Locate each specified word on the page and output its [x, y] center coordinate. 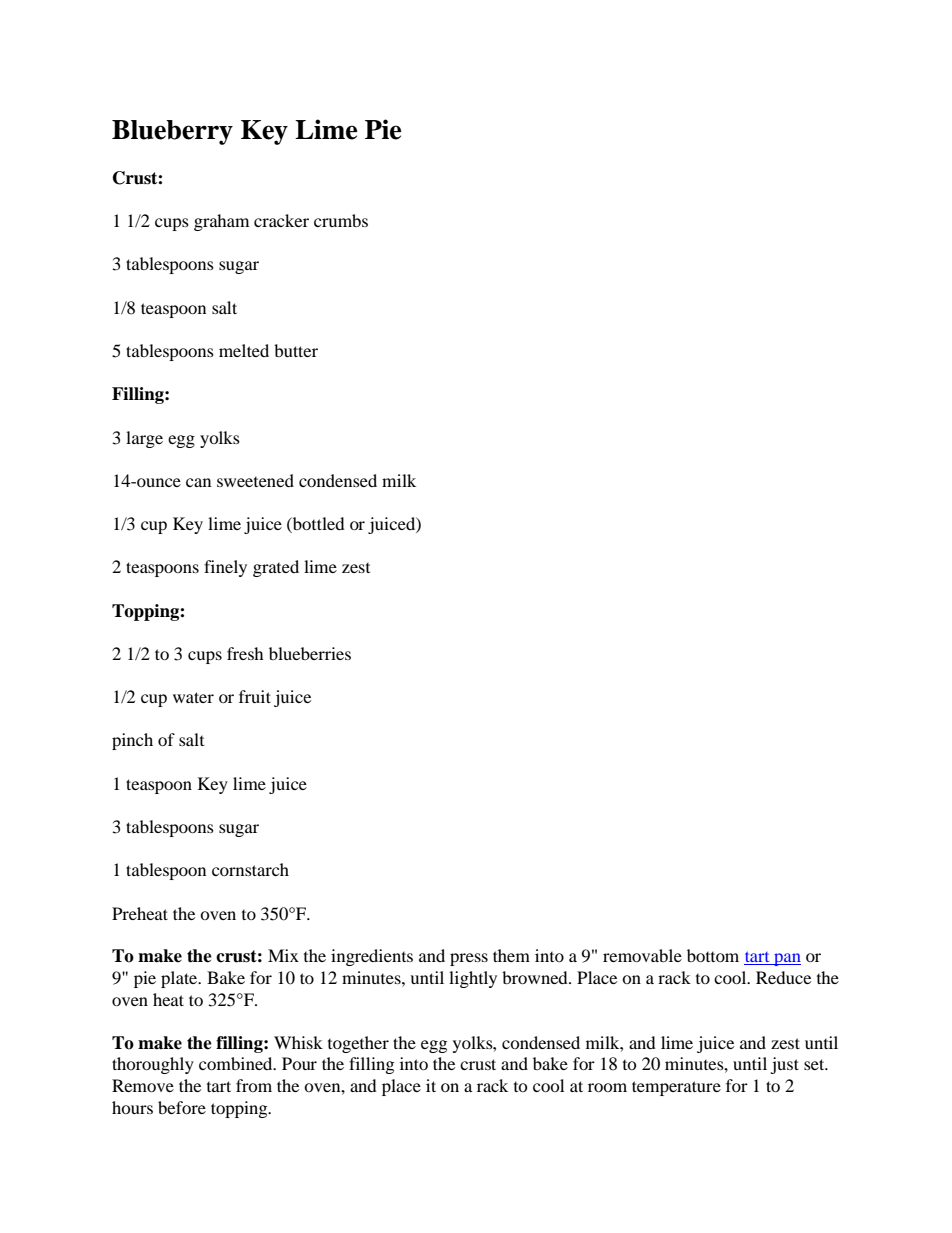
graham [221, 222]
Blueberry [172, 132]
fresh [245, 653]
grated [276, 568]
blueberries [310, 653]
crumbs [341, 220]
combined [237, 1063]
